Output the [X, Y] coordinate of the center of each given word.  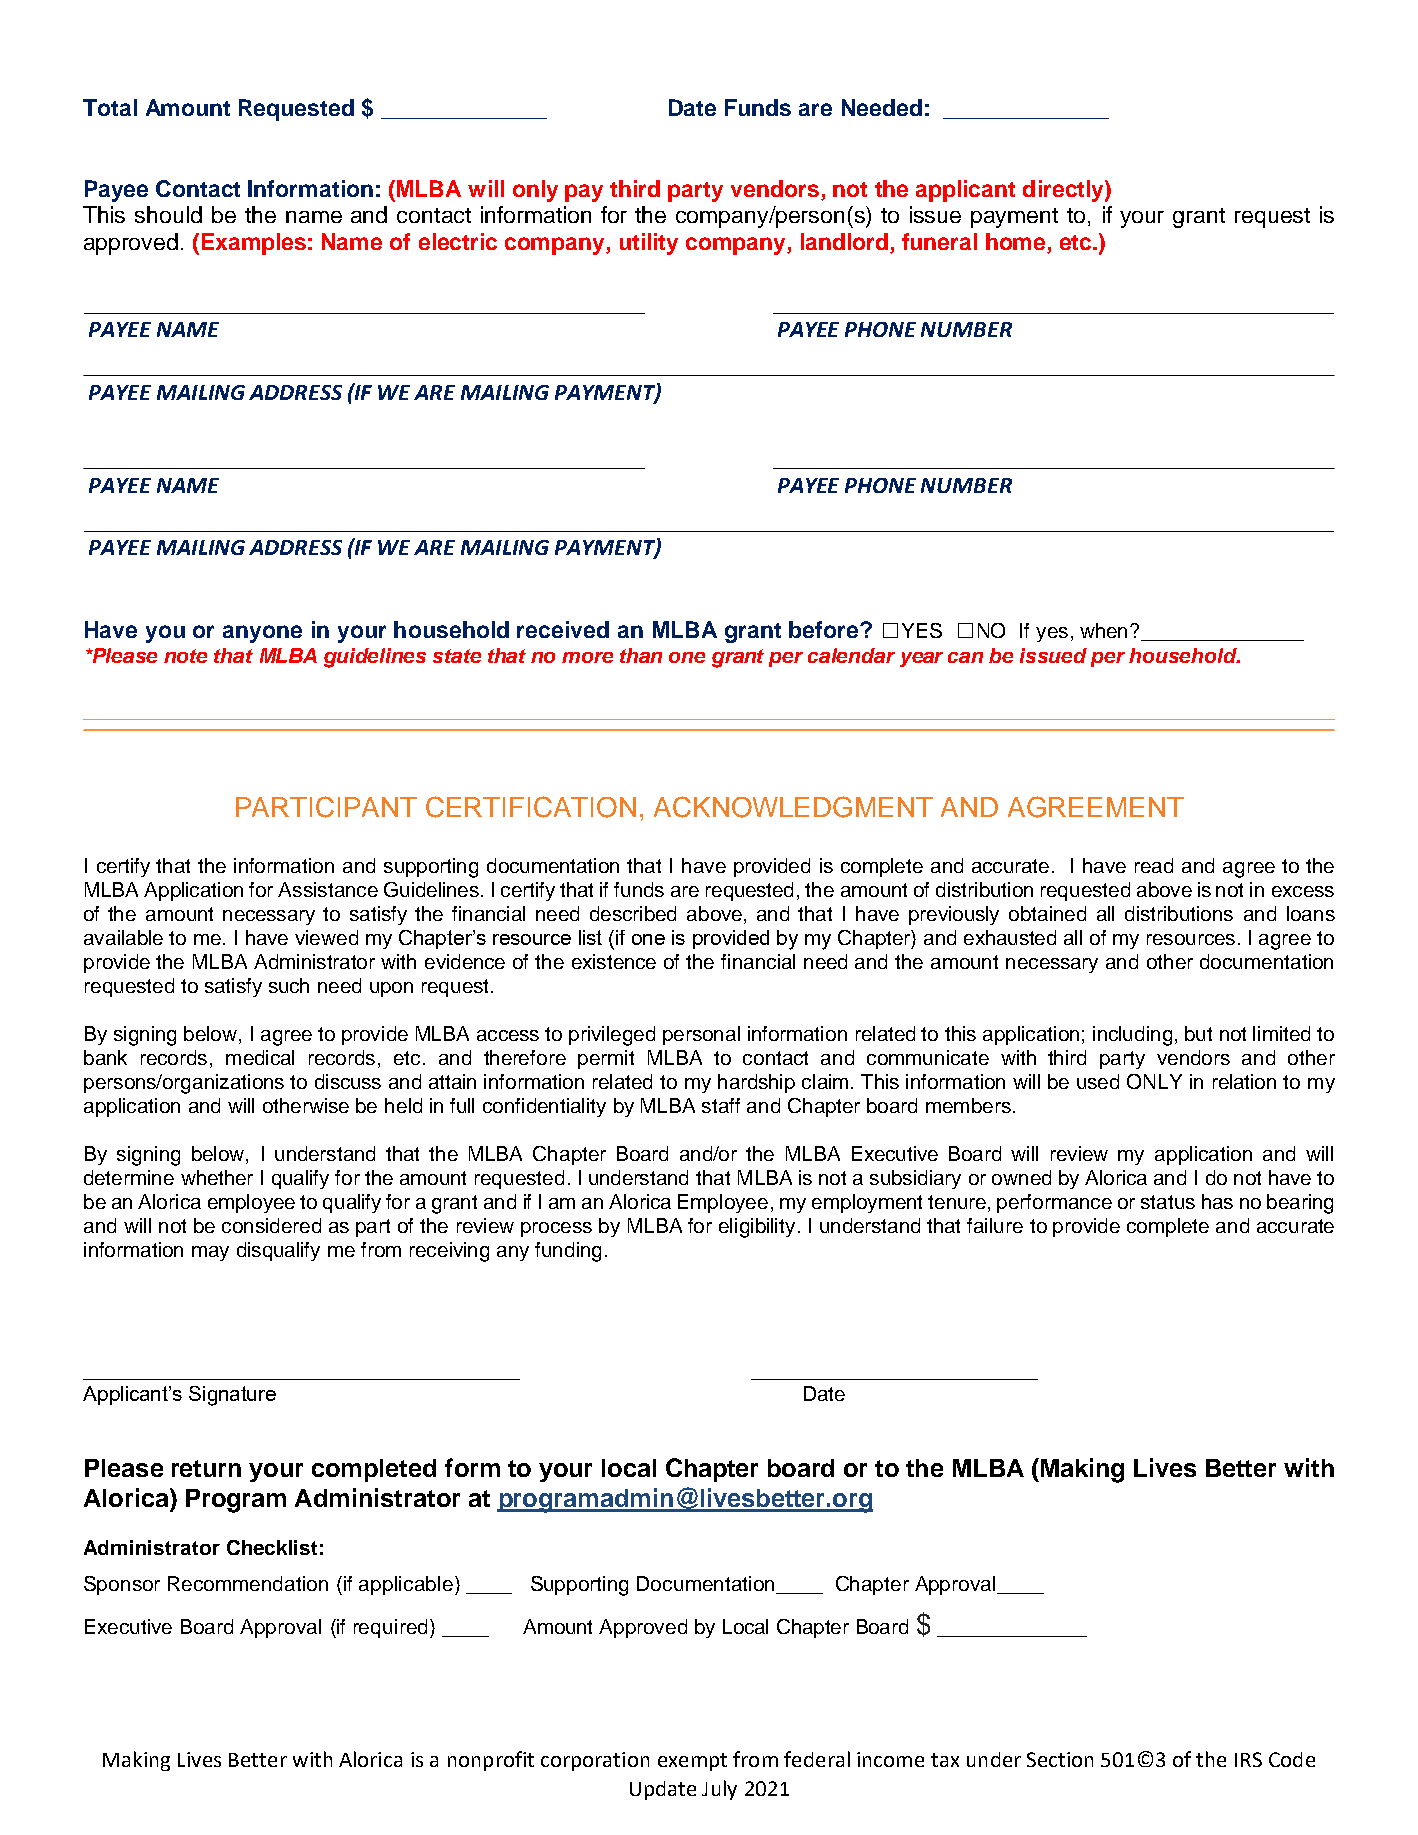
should [168, 214]
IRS [1248, 1759]
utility [649, 244]
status [1168, 1202]
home [1017, 243]
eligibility [757, 1228]
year [921, 659]
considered [271, 1225]
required [390, 1628]
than [641, 655]
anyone [262, 634]
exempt [692, 1762]
